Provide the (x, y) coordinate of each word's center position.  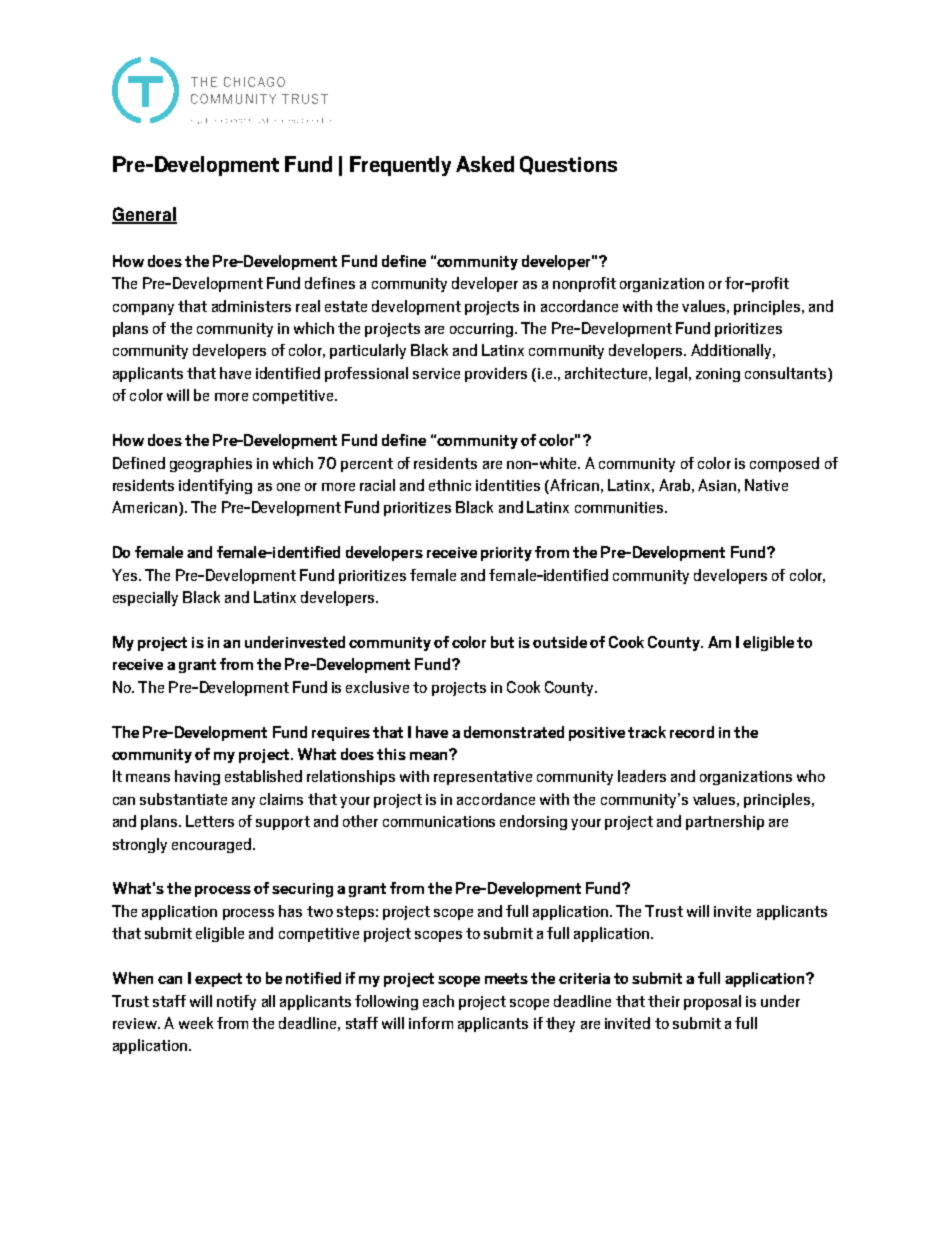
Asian (717, 485)
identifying (215, 486)
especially (145, 598)
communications (439, 821)
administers (251, 306)
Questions (568, 165)
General (144, 215)
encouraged (213, 845)
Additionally (733, 351)
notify (236, 1002)
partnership (725, 822)
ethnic (450, 485)
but (502, 642)
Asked (485, 164)
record (692, 732)
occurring (481, 330)
